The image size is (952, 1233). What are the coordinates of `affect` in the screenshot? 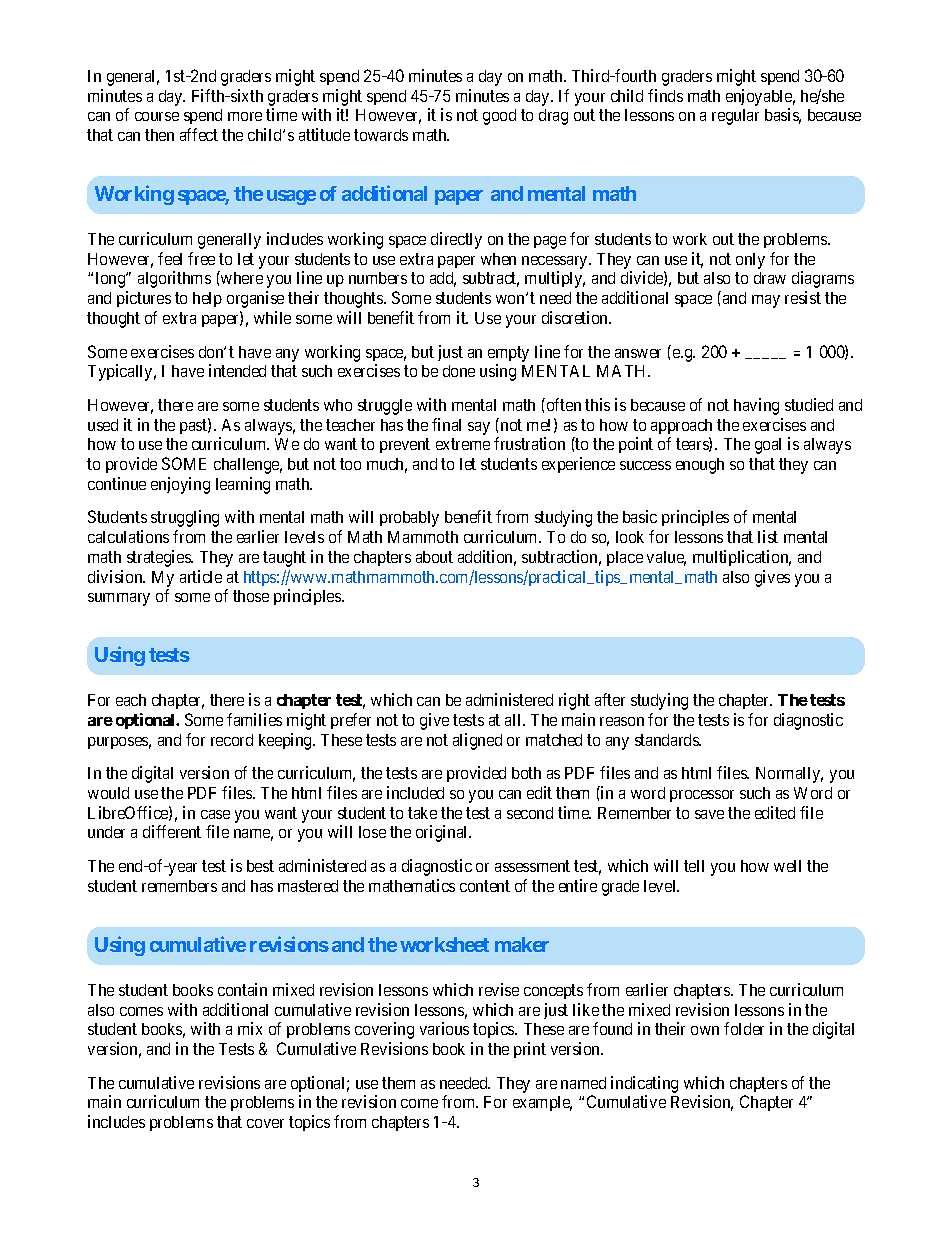 It's located at (199, 134).
